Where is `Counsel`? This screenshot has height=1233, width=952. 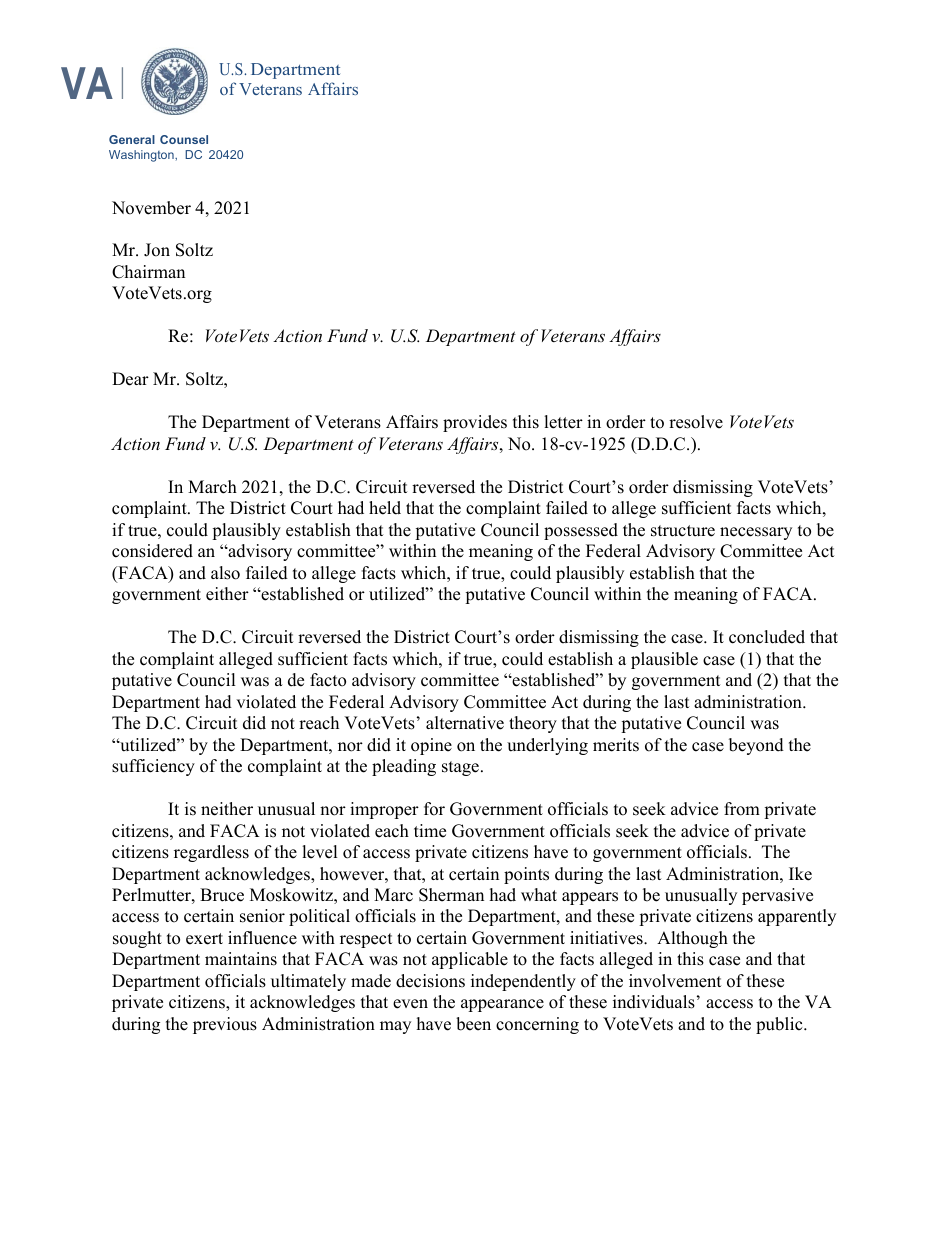
Counsel is located at coordinates (184, 139).
